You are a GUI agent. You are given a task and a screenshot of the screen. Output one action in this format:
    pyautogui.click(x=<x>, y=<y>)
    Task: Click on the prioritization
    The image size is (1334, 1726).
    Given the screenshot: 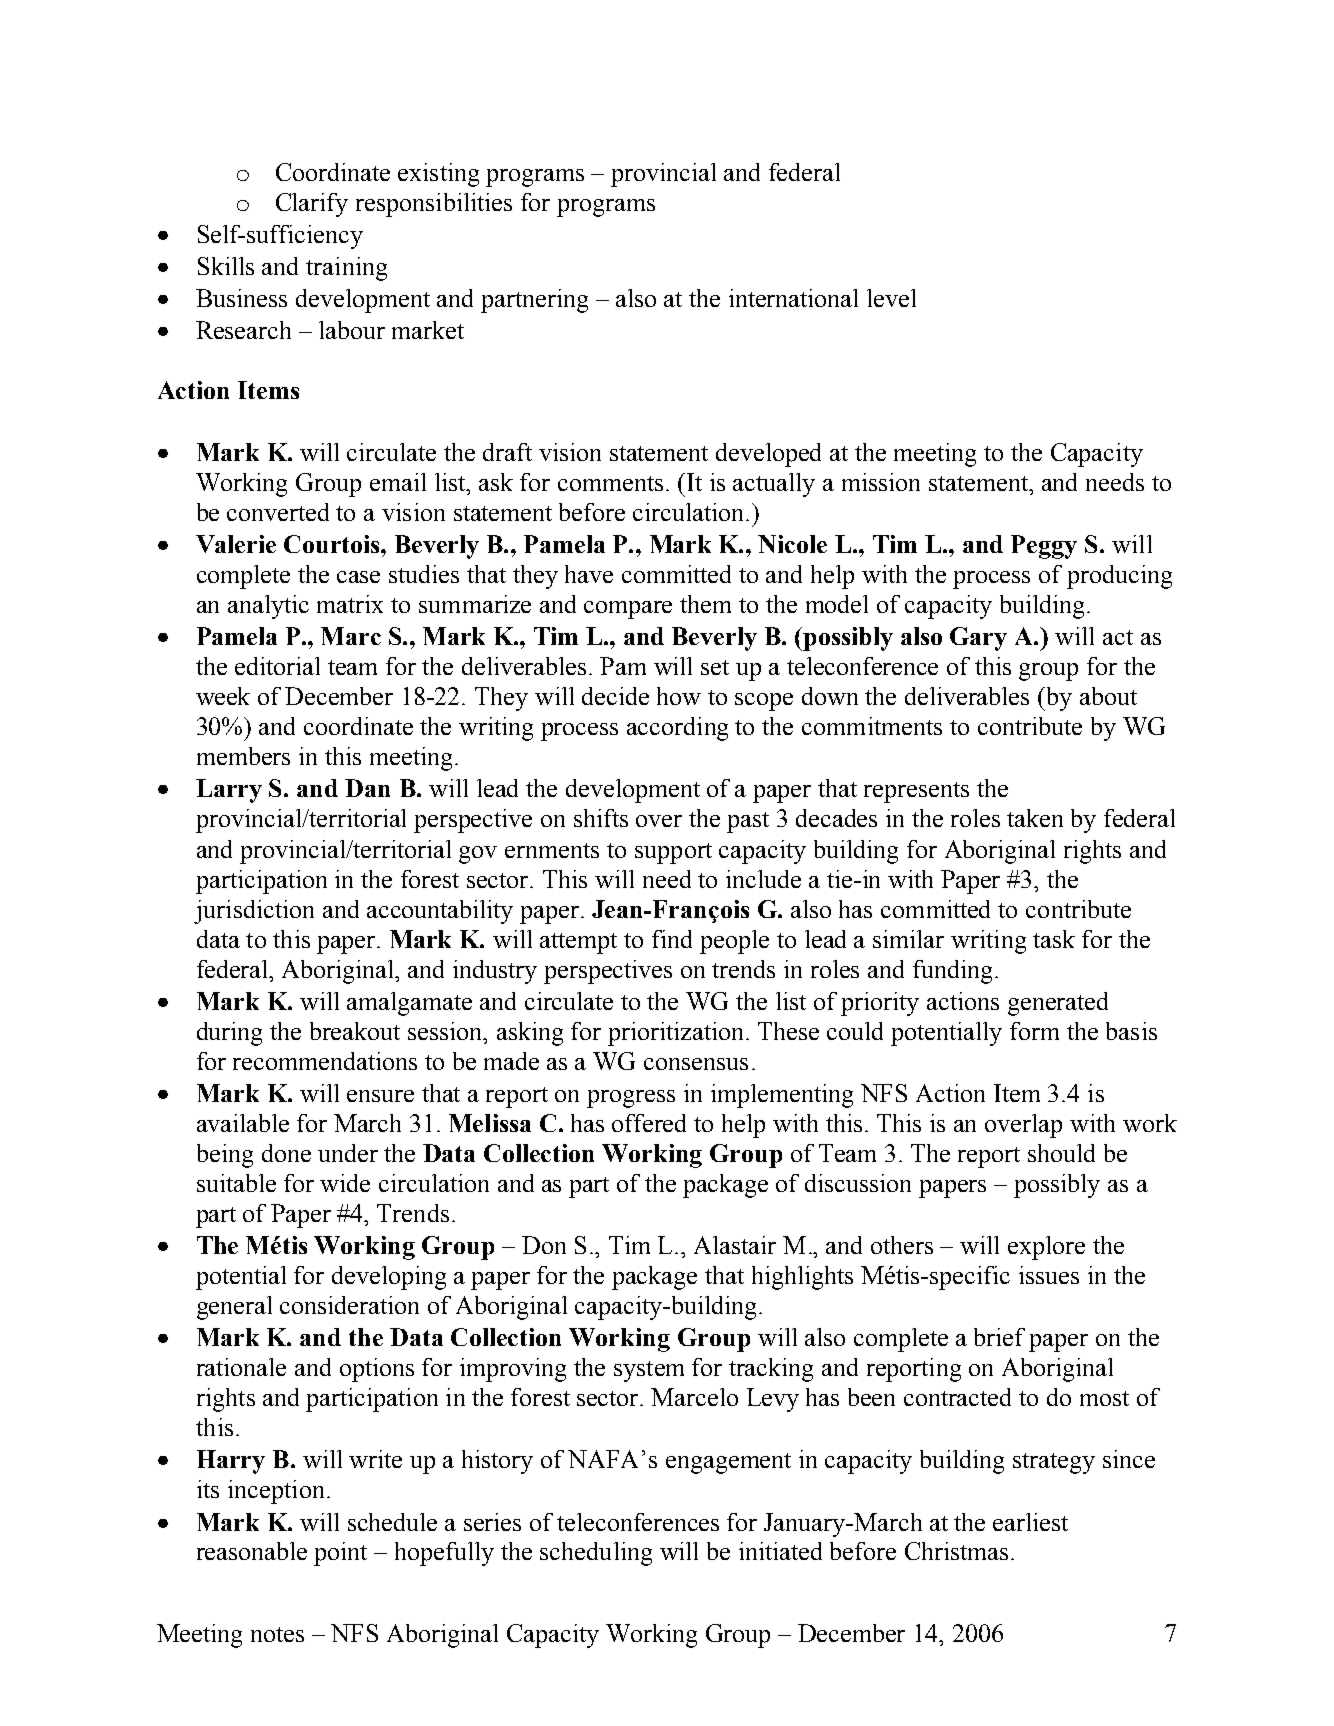 What is the action you would take?
    pyautogui.click(x=677, y=1034)
